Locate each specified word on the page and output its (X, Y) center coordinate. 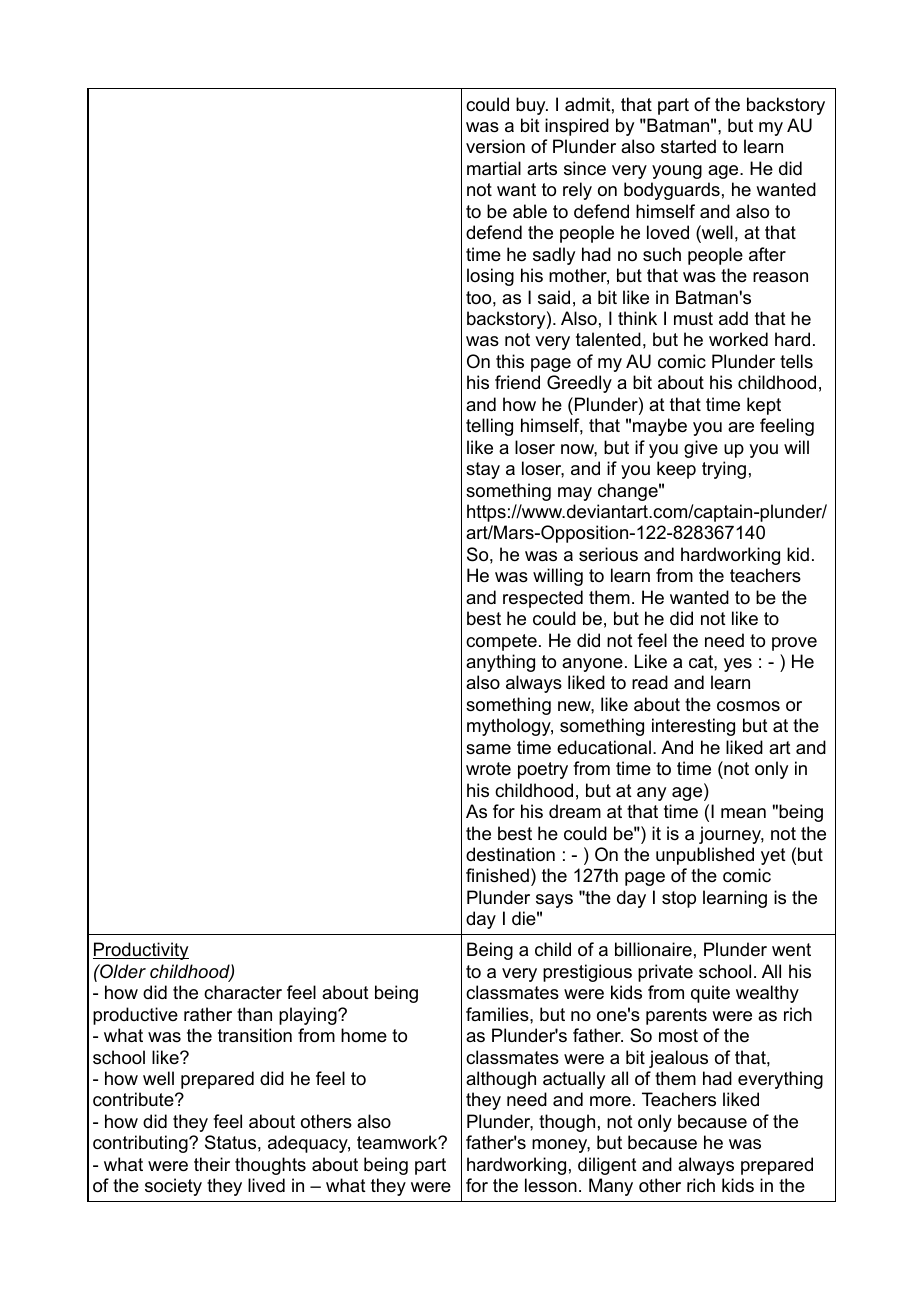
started (688, 146)
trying (724, 470)
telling (489, 427)
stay (483, 470)
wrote (488, 769)
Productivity (141, 951)
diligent (607, 1166)
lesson (551, 1185)
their (212, 1164)
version (495, 146)
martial (494, 168)
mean (743, 813)
